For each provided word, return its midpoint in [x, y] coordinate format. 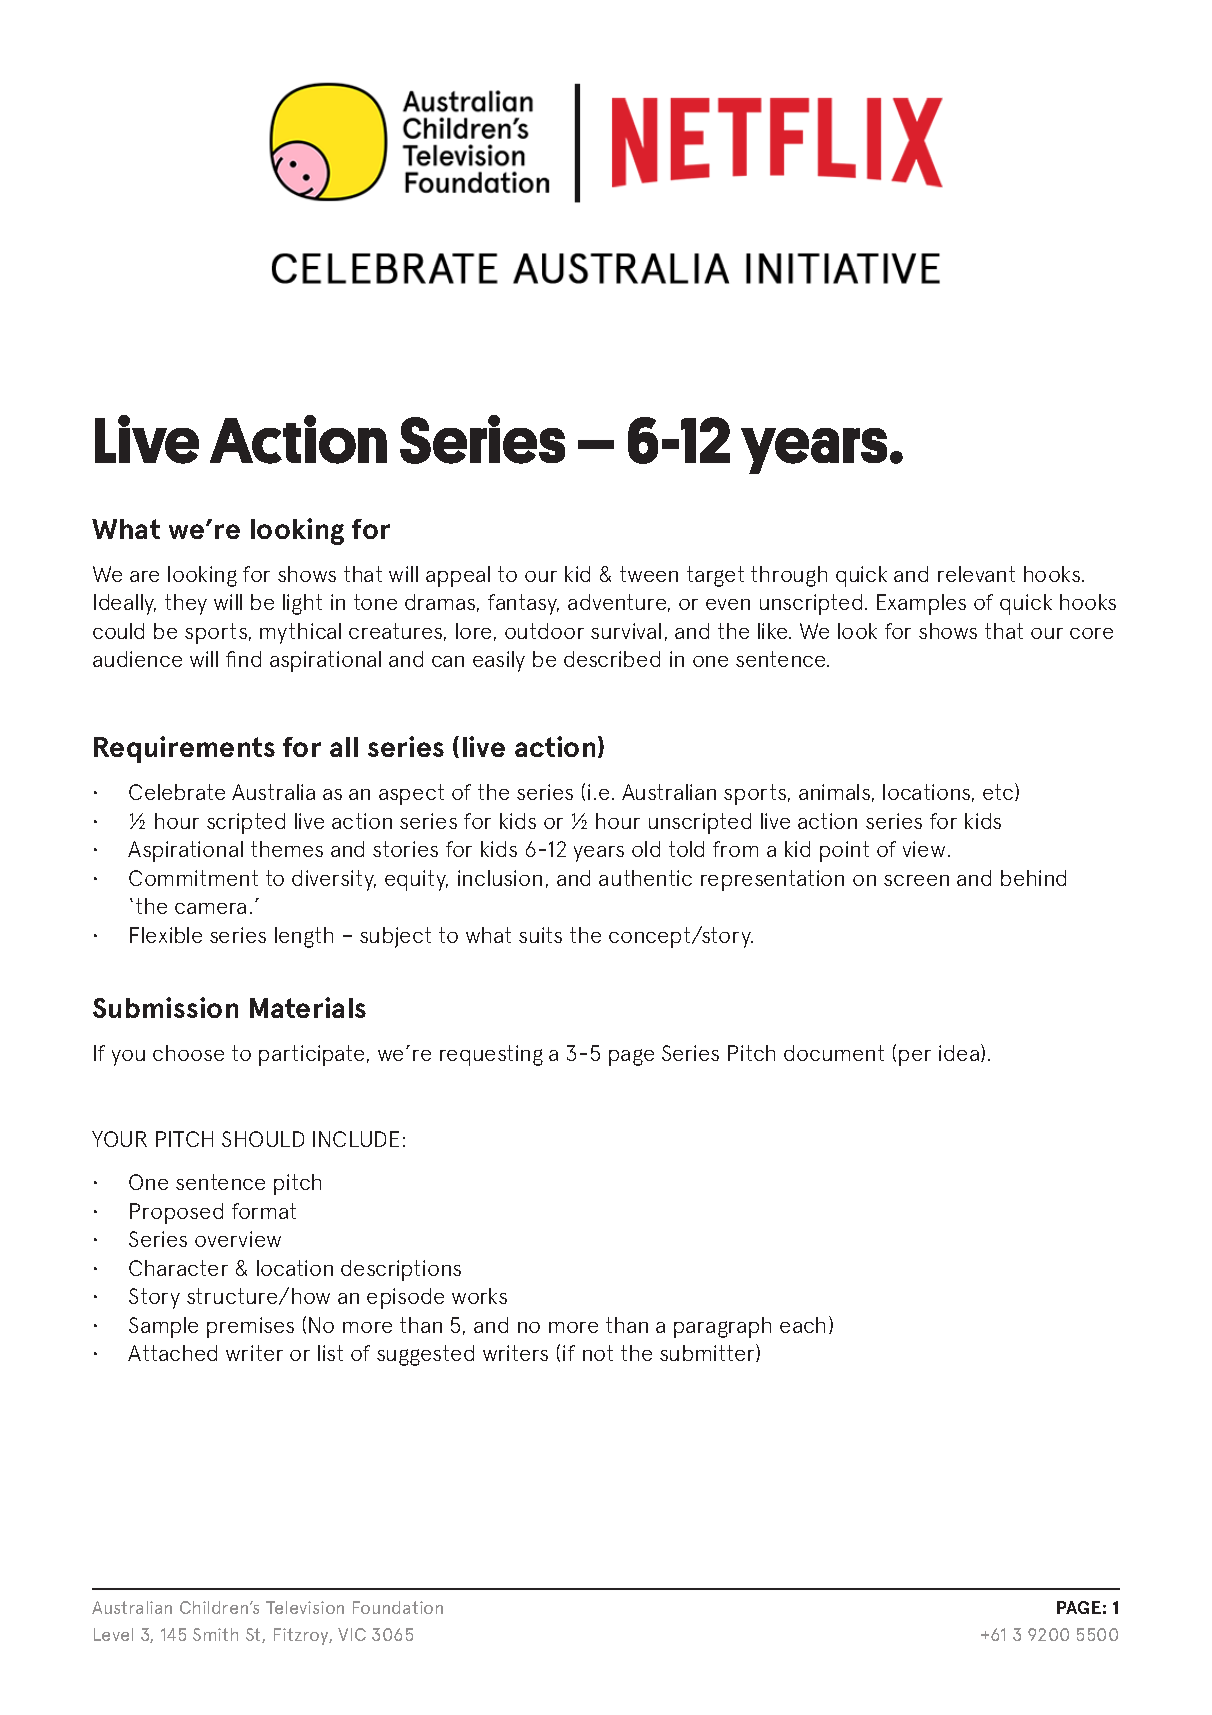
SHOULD [263, 1139]
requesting [491, 1055]
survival [626, 631]
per [915, 1058]
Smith [215, 1634]
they [186, 604]
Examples [921, 604]
